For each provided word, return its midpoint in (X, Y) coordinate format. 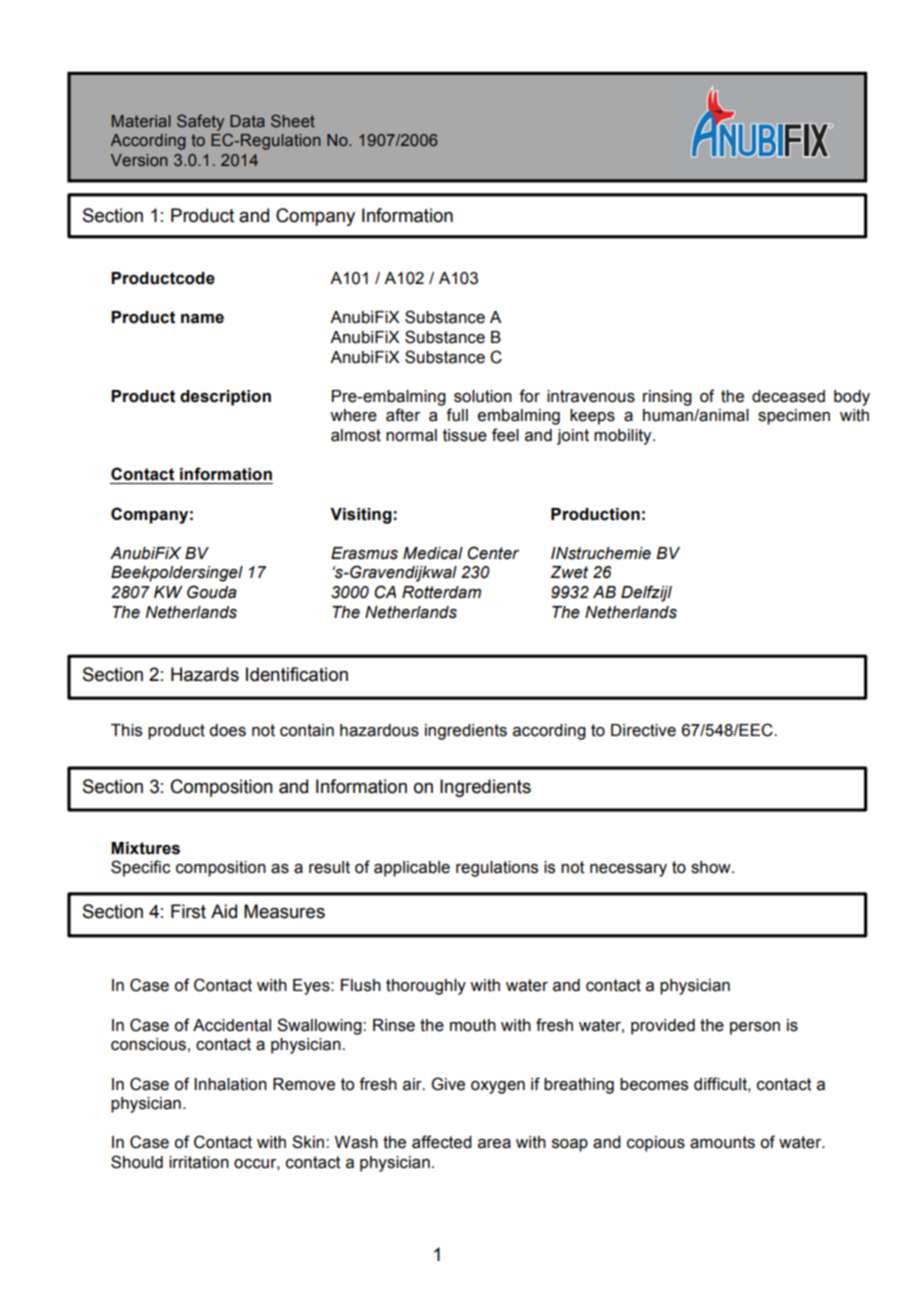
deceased (788, 396)
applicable (412, 869)
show (712, 867)
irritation (199, 1162)
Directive (643, 730)
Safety (200, 122)
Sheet (293, 120)
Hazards (205, 674)
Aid (224, 911)
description (225, 398)
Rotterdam (441, 592)
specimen (794, 417)
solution (483, 396)
